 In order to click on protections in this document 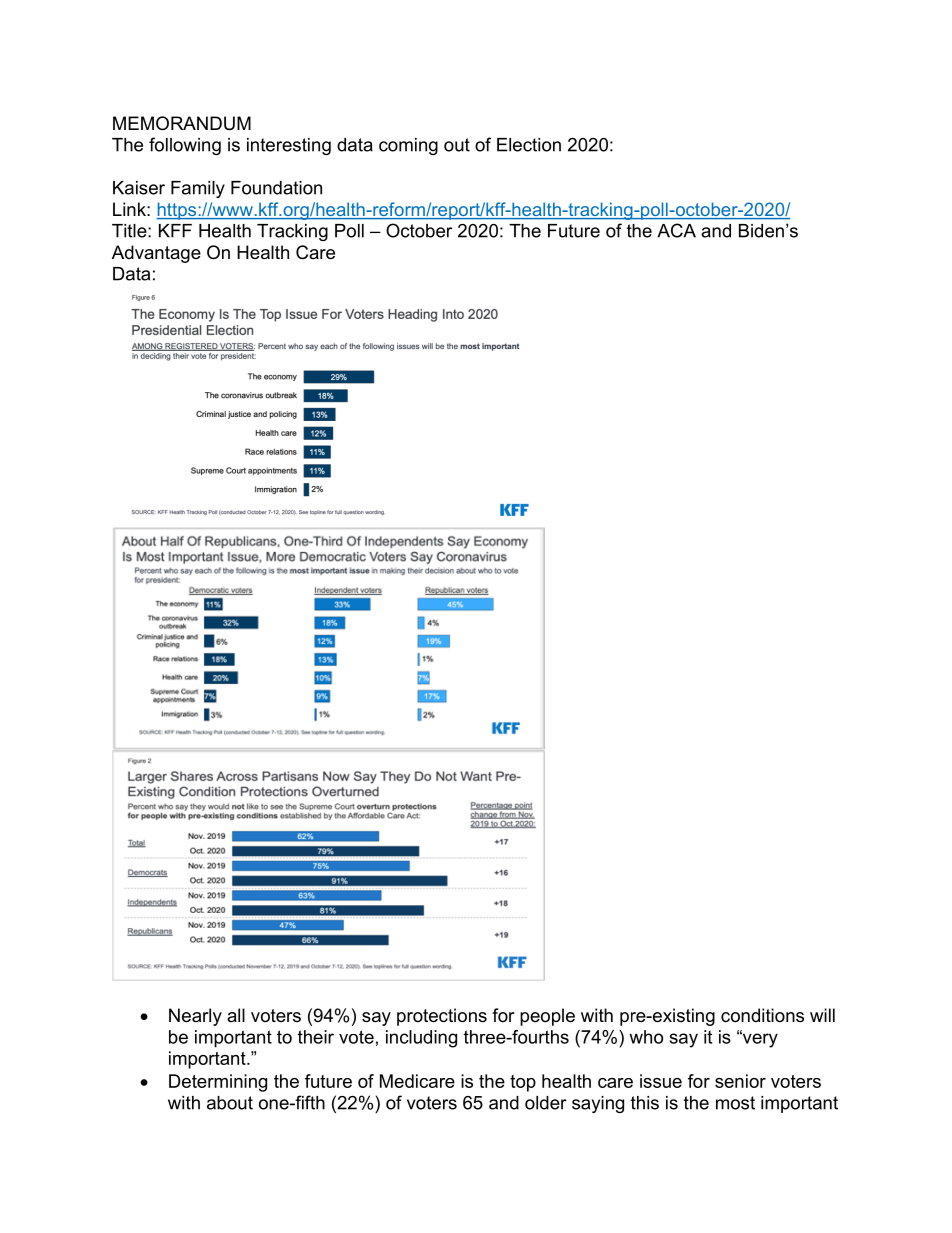, I will do `click(442, 1017)`.
